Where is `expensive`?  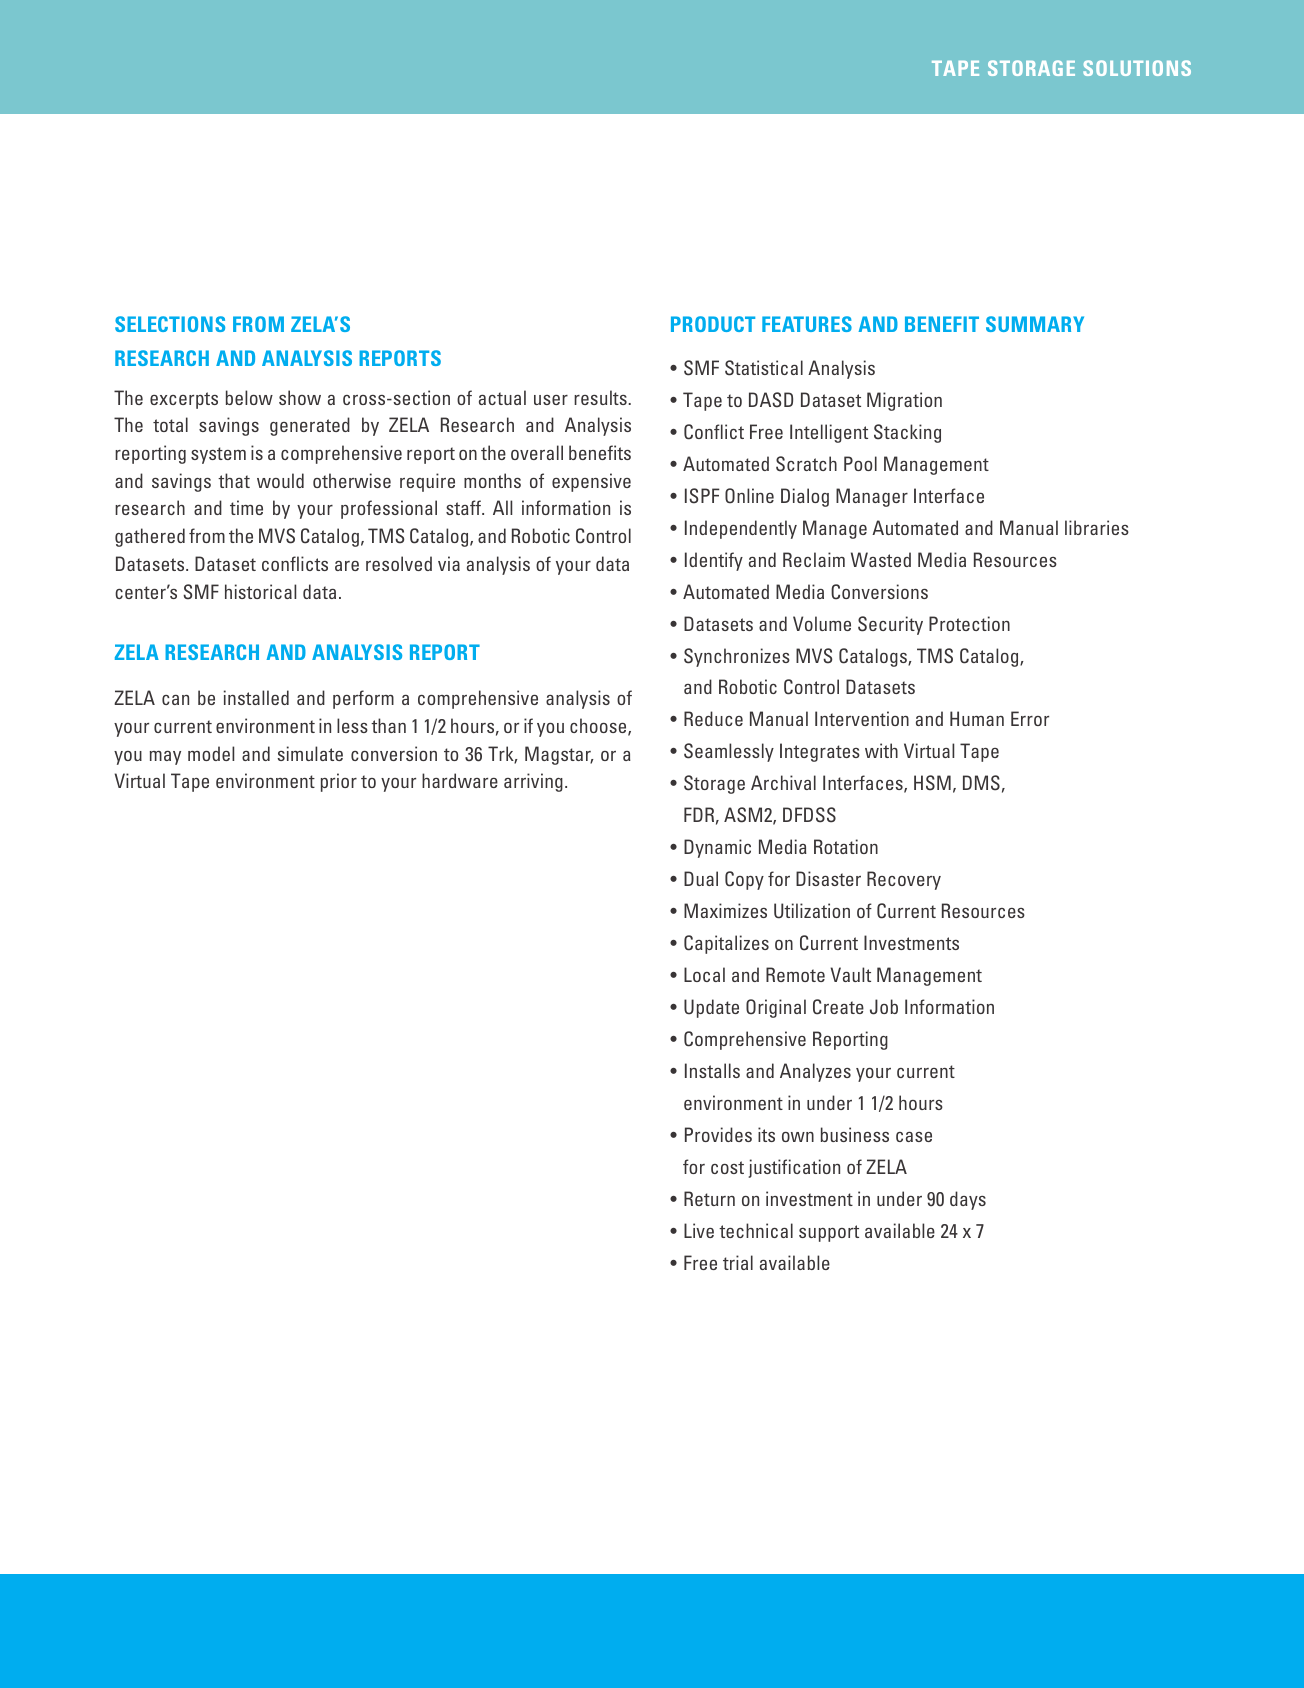 expensive is located at coordinates (591, 482).
